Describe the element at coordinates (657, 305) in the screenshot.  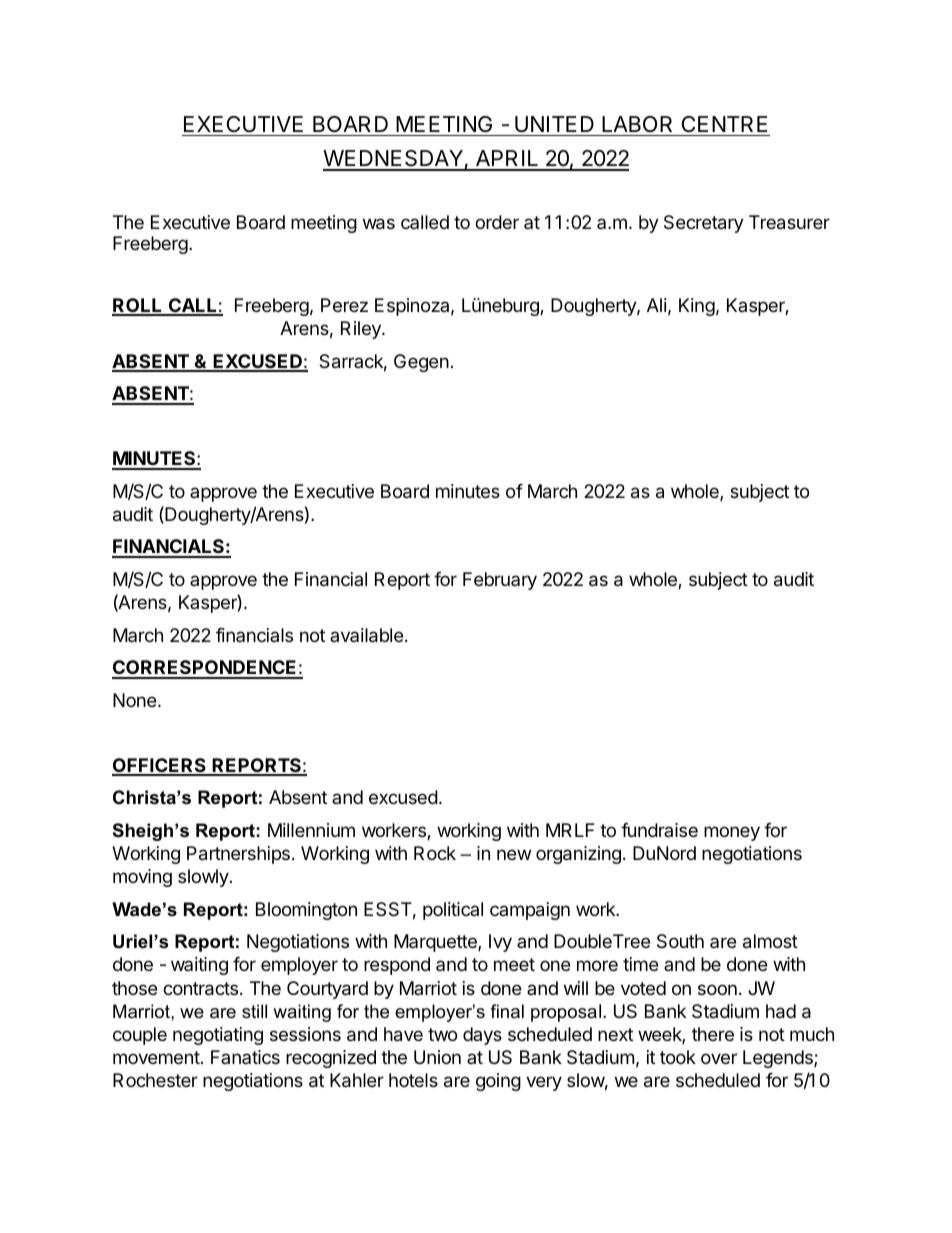
I see `Ali` at that location.
